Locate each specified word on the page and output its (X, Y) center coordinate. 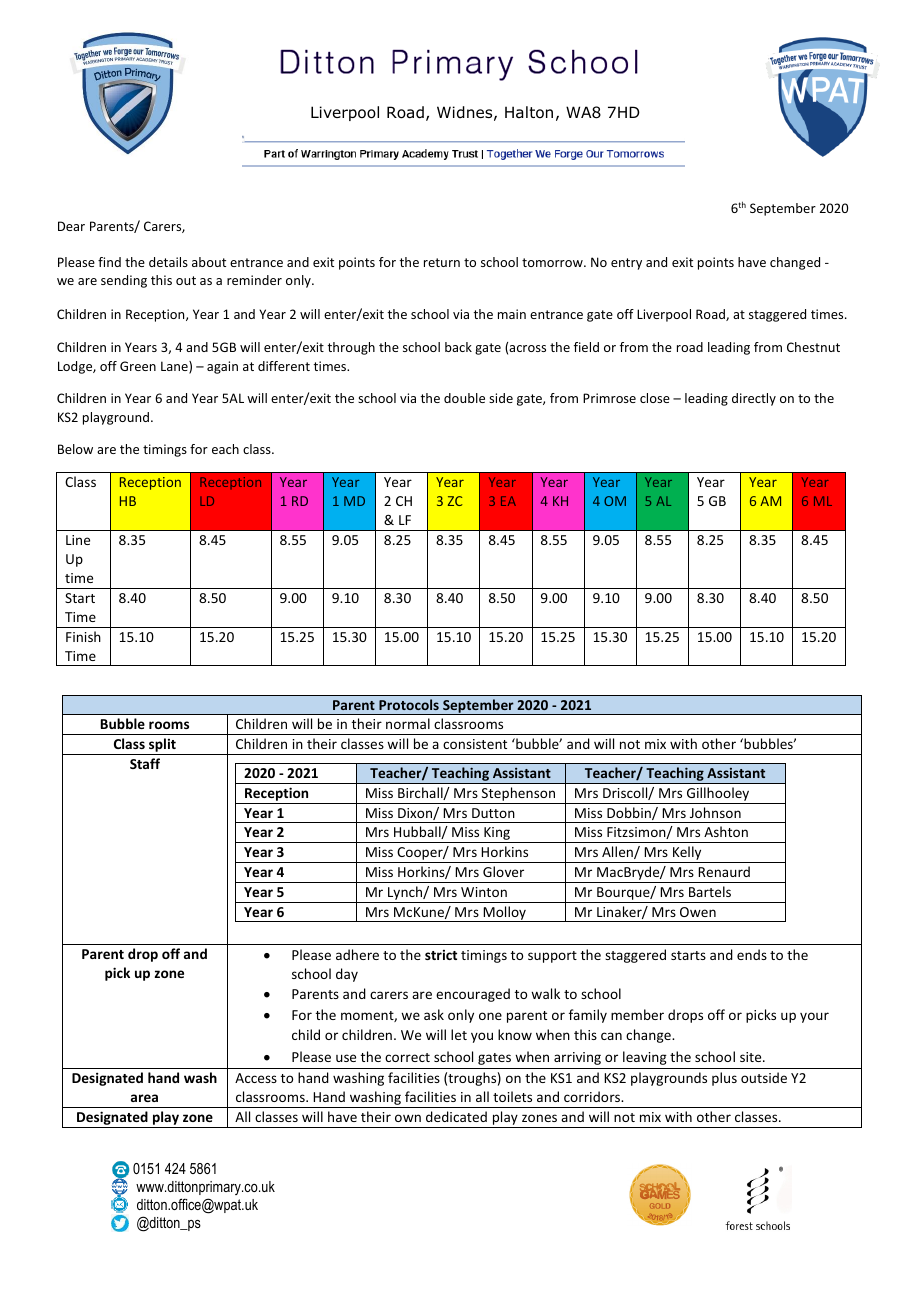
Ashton (726, 831)
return (442, 262)
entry (626, 264)
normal (408, 723)
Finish (83, 636)
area (144, 1098)
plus (724, 1079)
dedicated (456, 1116)
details (168, 262)
